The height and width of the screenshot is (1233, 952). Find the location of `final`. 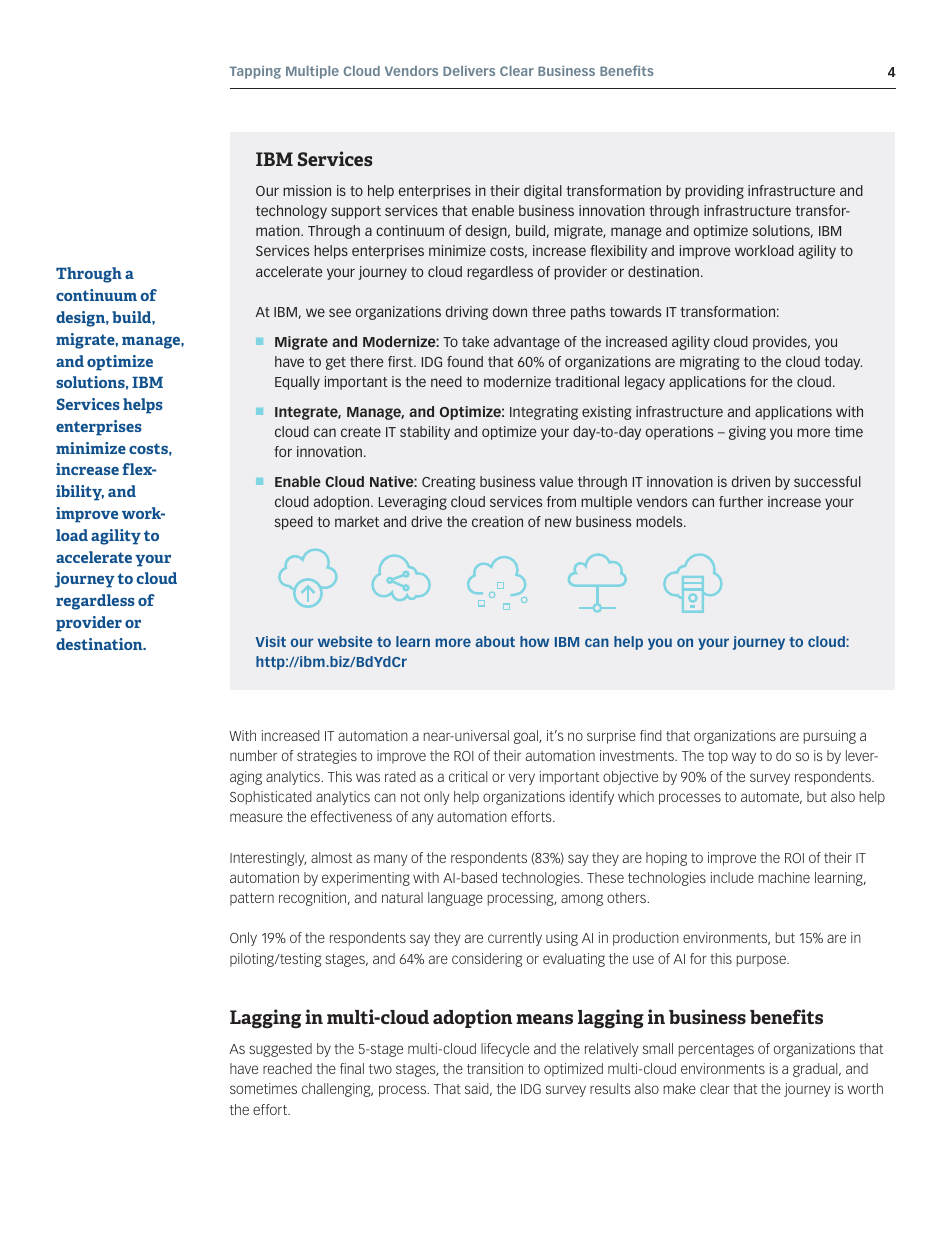

final is located at coordinates (352, 1068).
